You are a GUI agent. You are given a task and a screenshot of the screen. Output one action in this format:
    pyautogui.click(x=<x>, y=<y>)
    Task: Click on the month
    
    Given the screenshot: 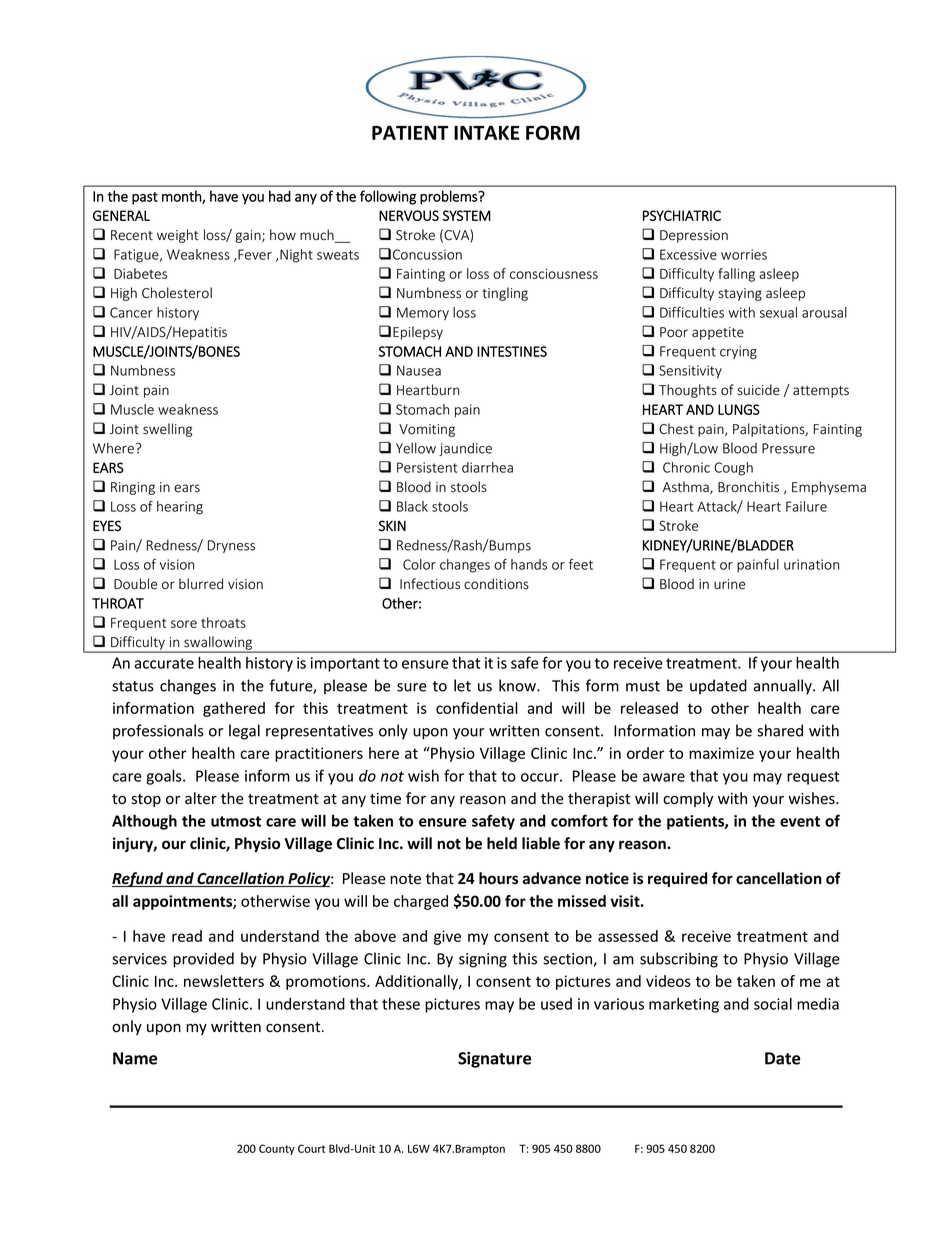 What is the action you would take?
    pyautogui.click(x=182, y=197)
